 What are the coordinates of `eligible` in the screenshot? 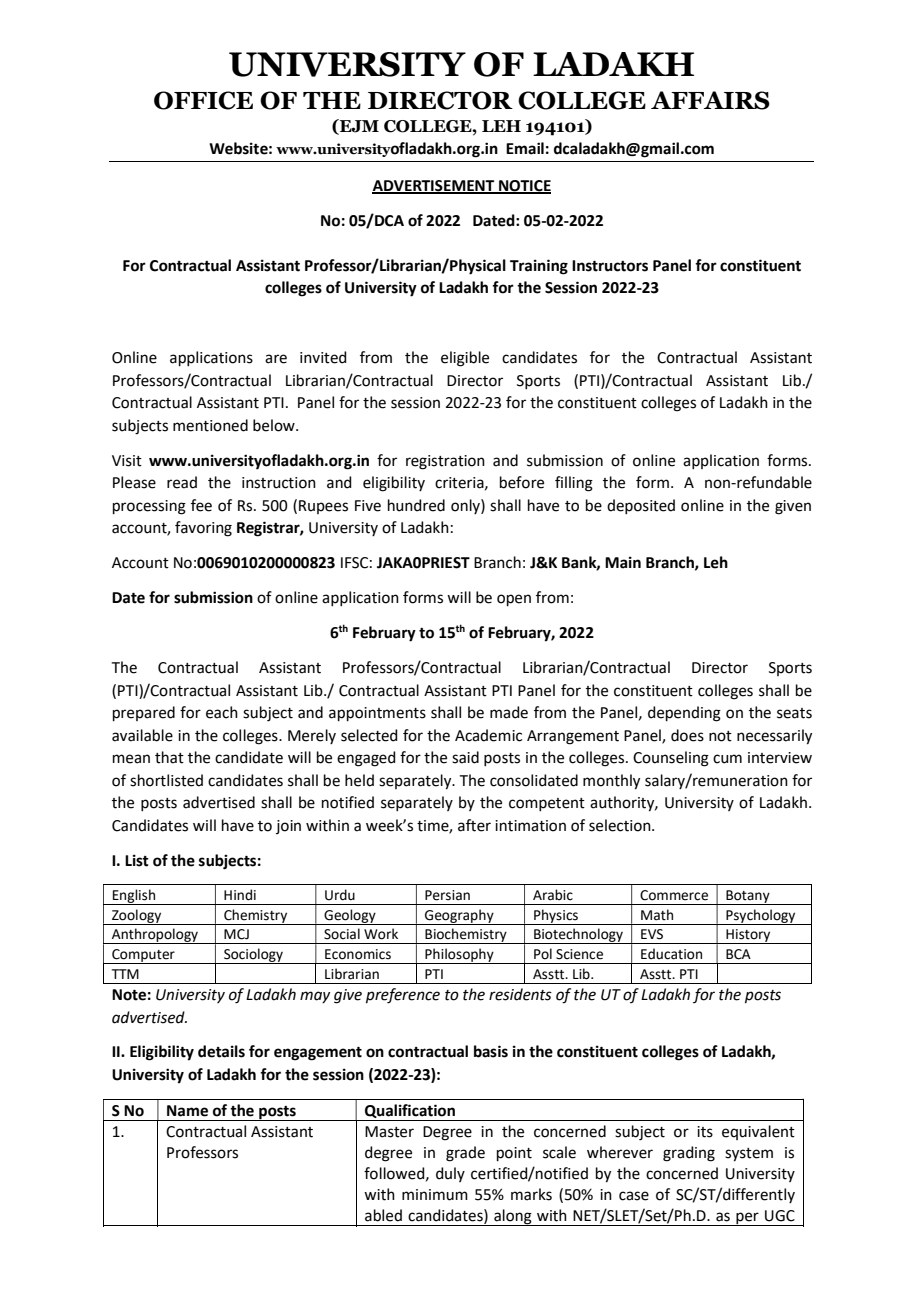 It's located at (465, 359).
